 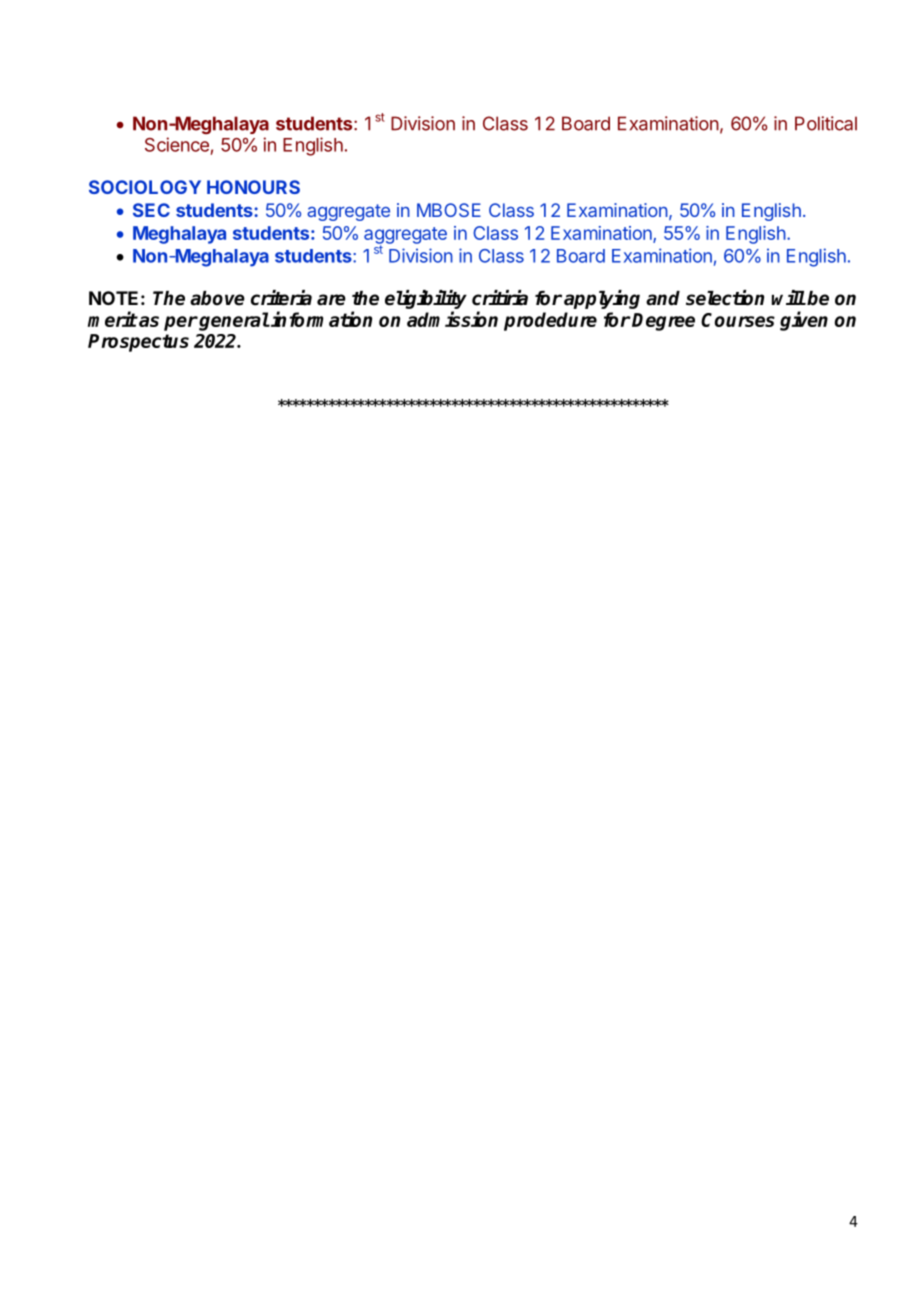 I want to click on SEC, so click(x=151, y=210).
